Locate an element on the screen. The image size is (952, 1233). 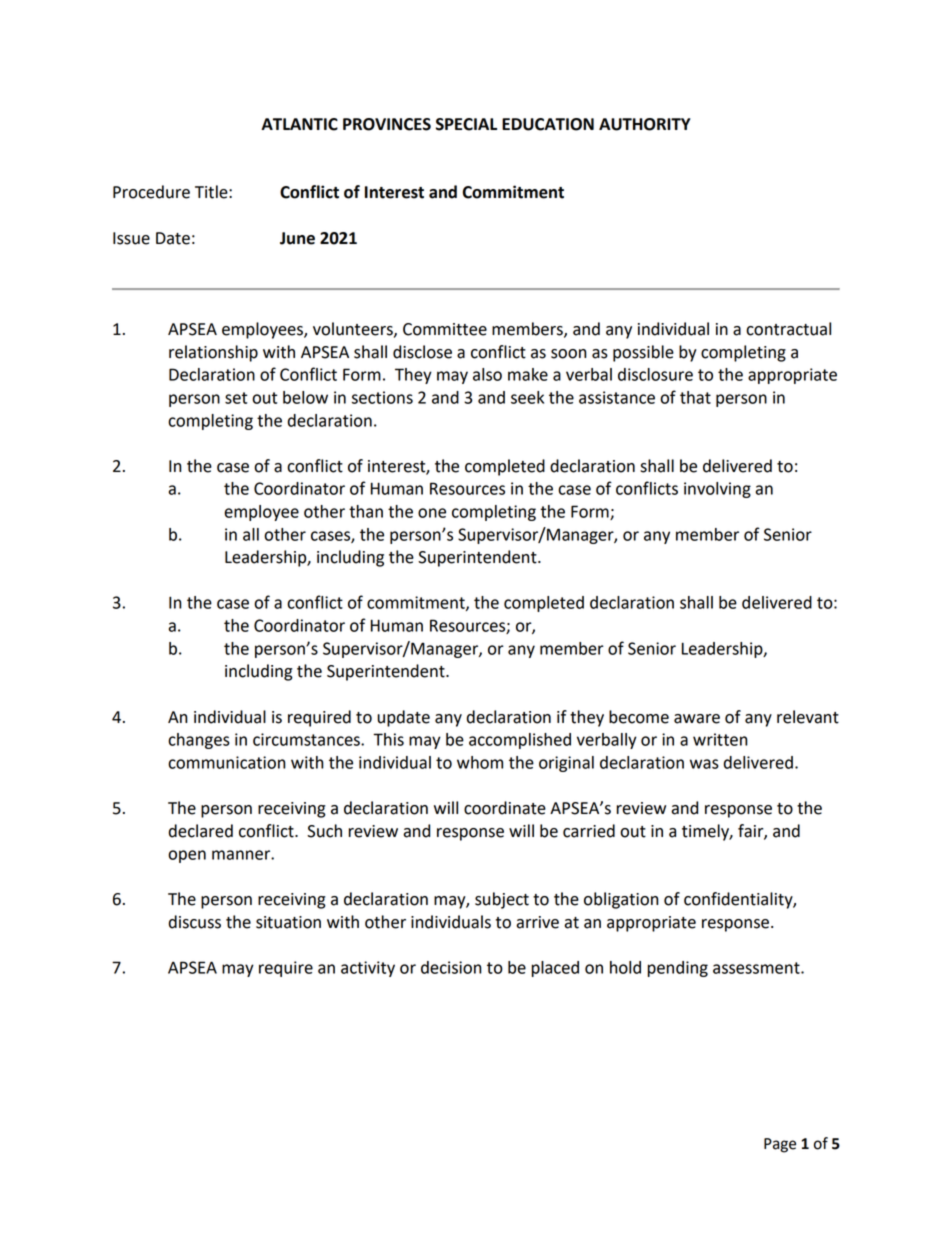
involving is located at coordinates (717, 490).
